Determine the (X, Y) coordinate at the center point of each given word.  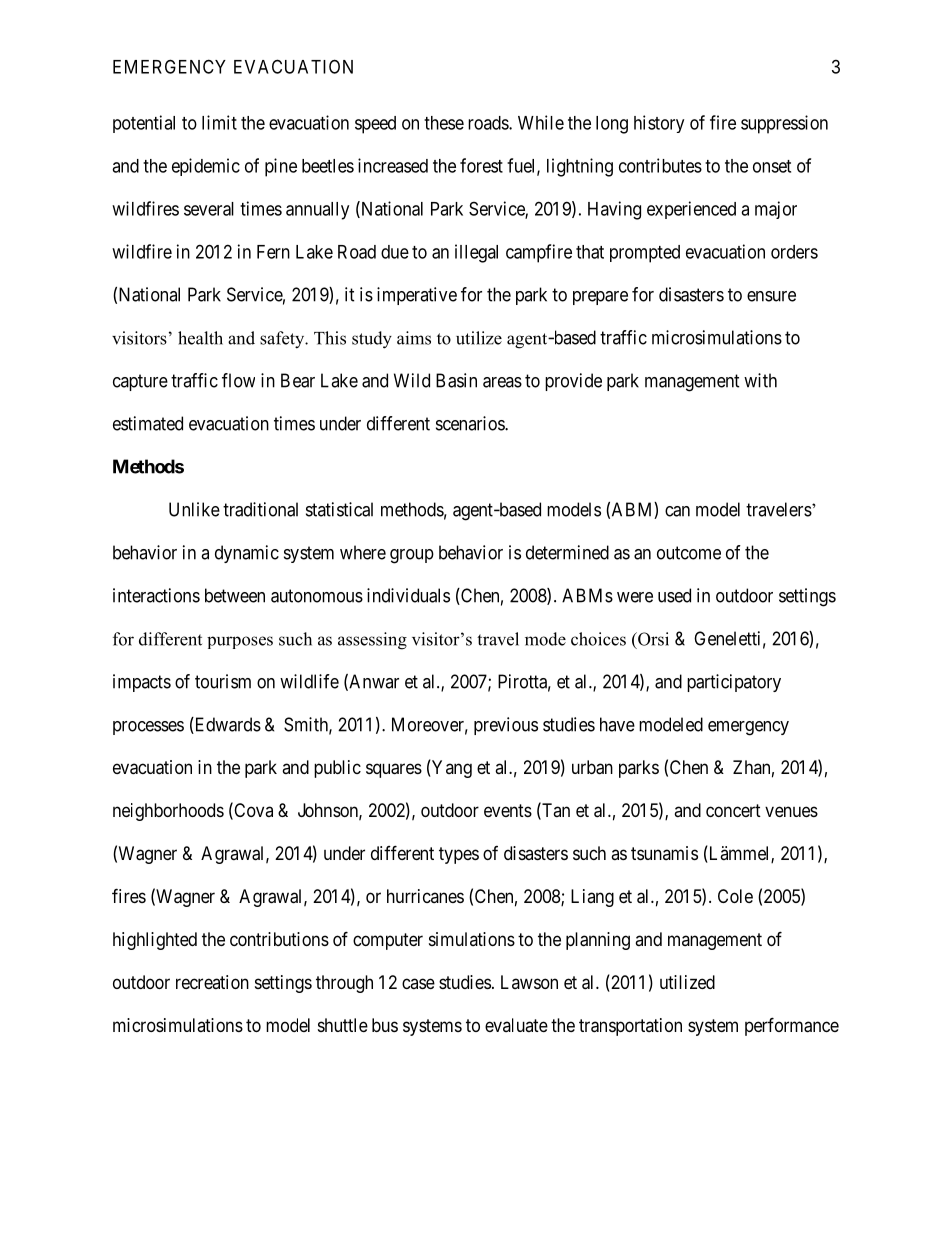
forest (481, 165)
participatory (734, 683)
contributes (660, 165)
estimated (148, 423)
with (760, 380)
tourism (223, 681)
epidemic (206, 167)
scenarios (471, 423)
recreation (212, 982)
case (418, 983)
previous (506, 726)
